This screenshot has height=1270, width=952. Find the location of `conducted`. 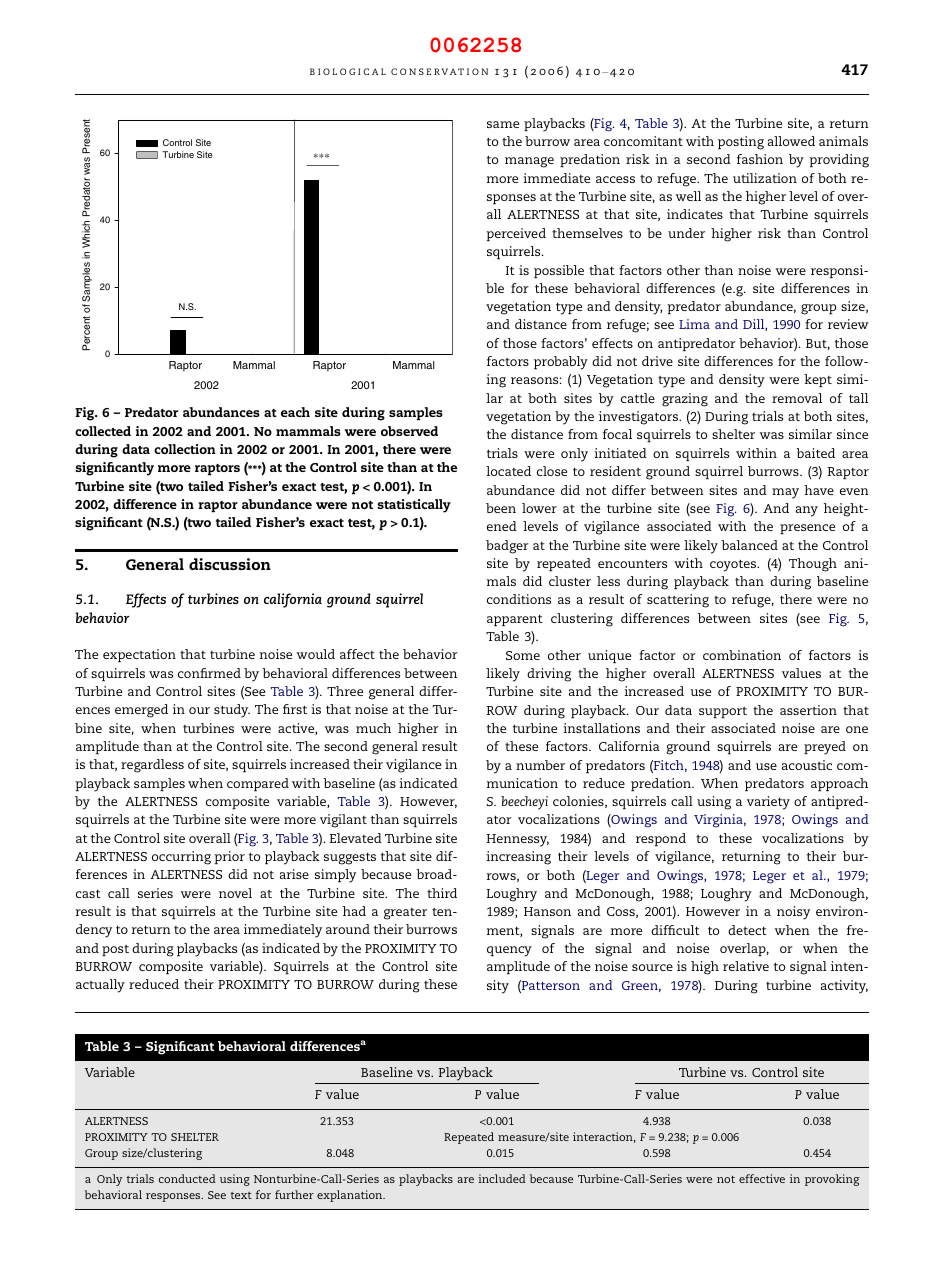

conducted is located at coordinates (187, 1178).
